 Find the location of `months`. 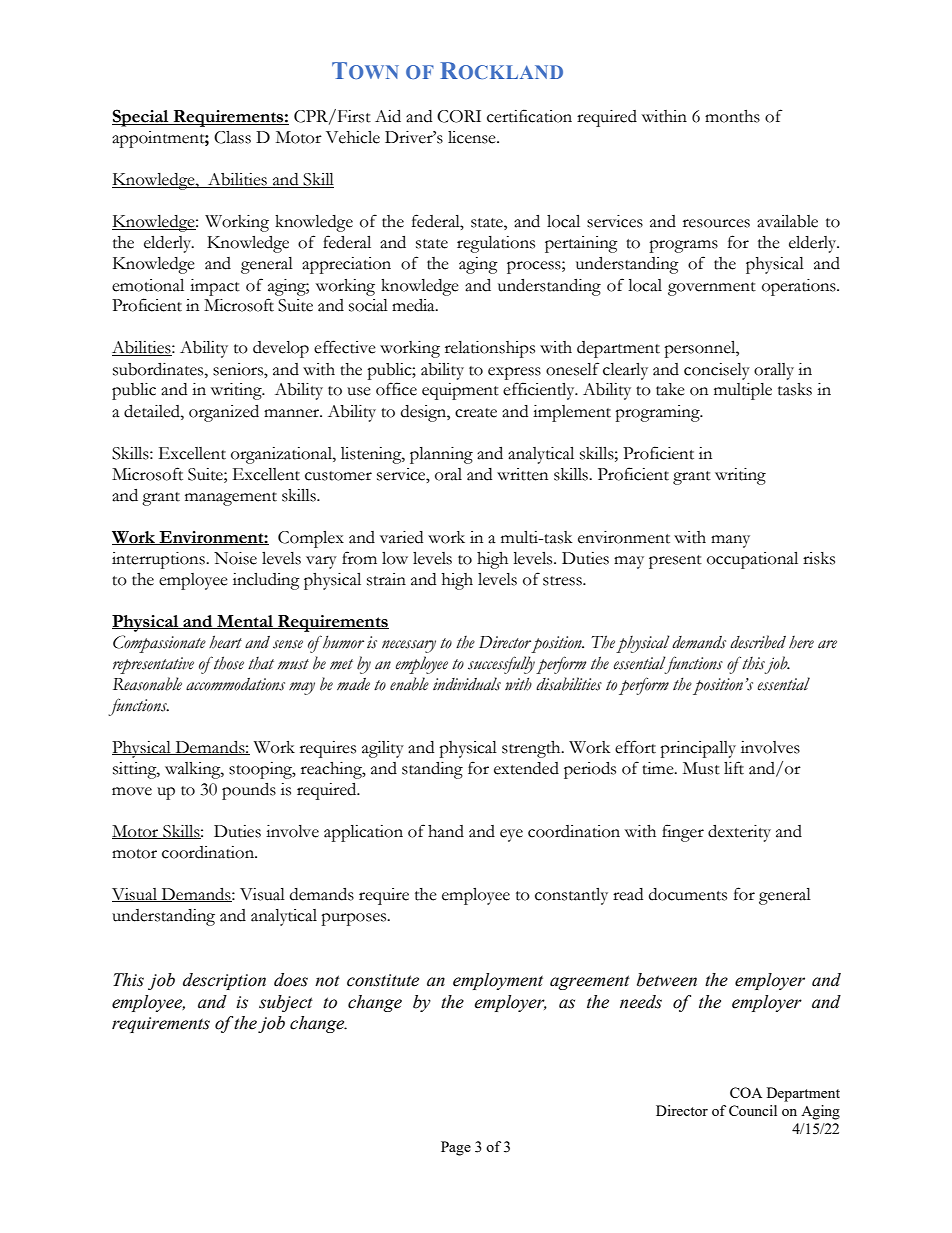

months is located at coordinates (732, 116).
